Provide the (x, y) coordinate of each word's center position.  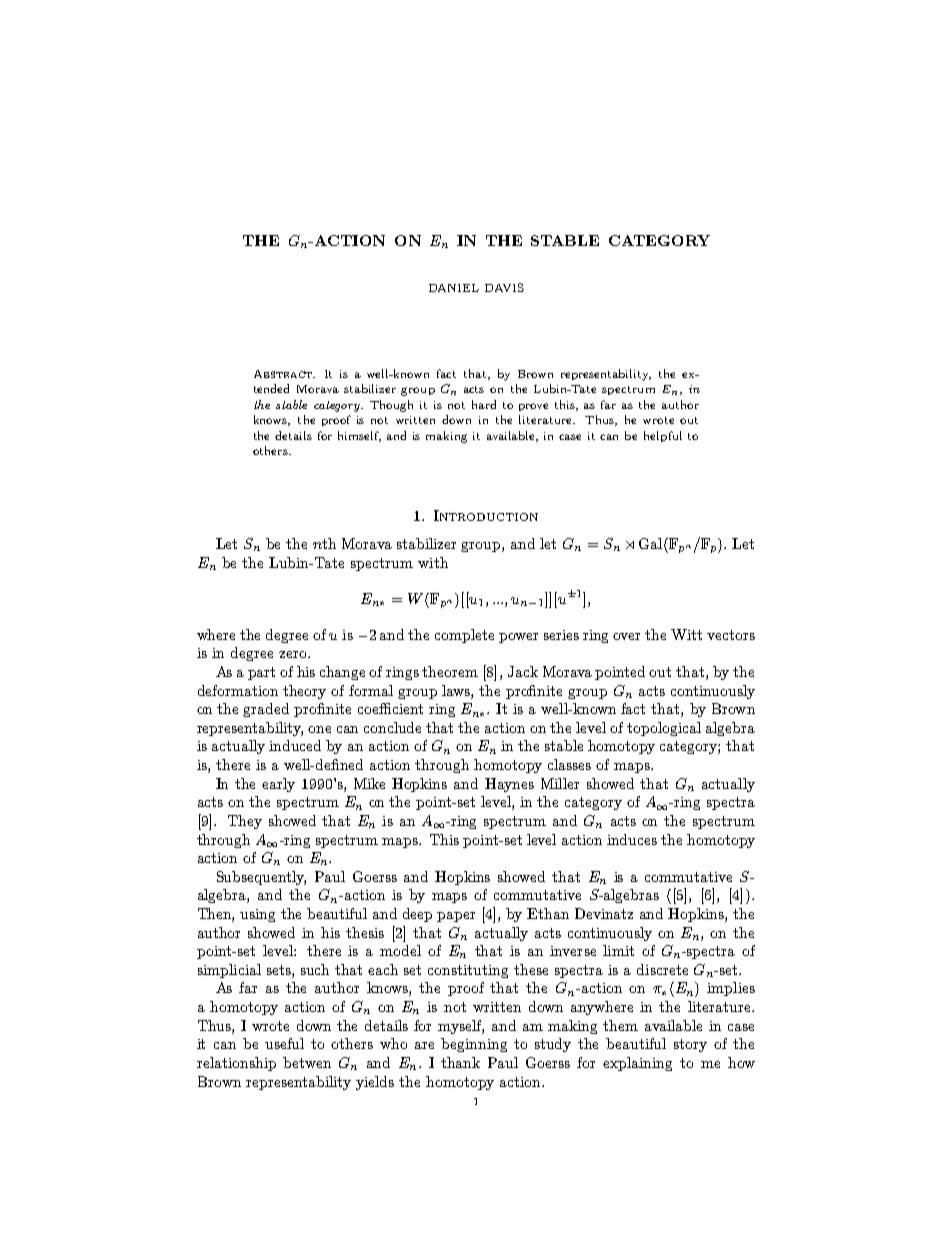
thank (460, 1062)
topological (664, 729)
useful (284, 1043)
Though (391, 406)
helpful (663, 436)
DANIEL (454, 288)
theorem (450, 671)
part (261, 673)
